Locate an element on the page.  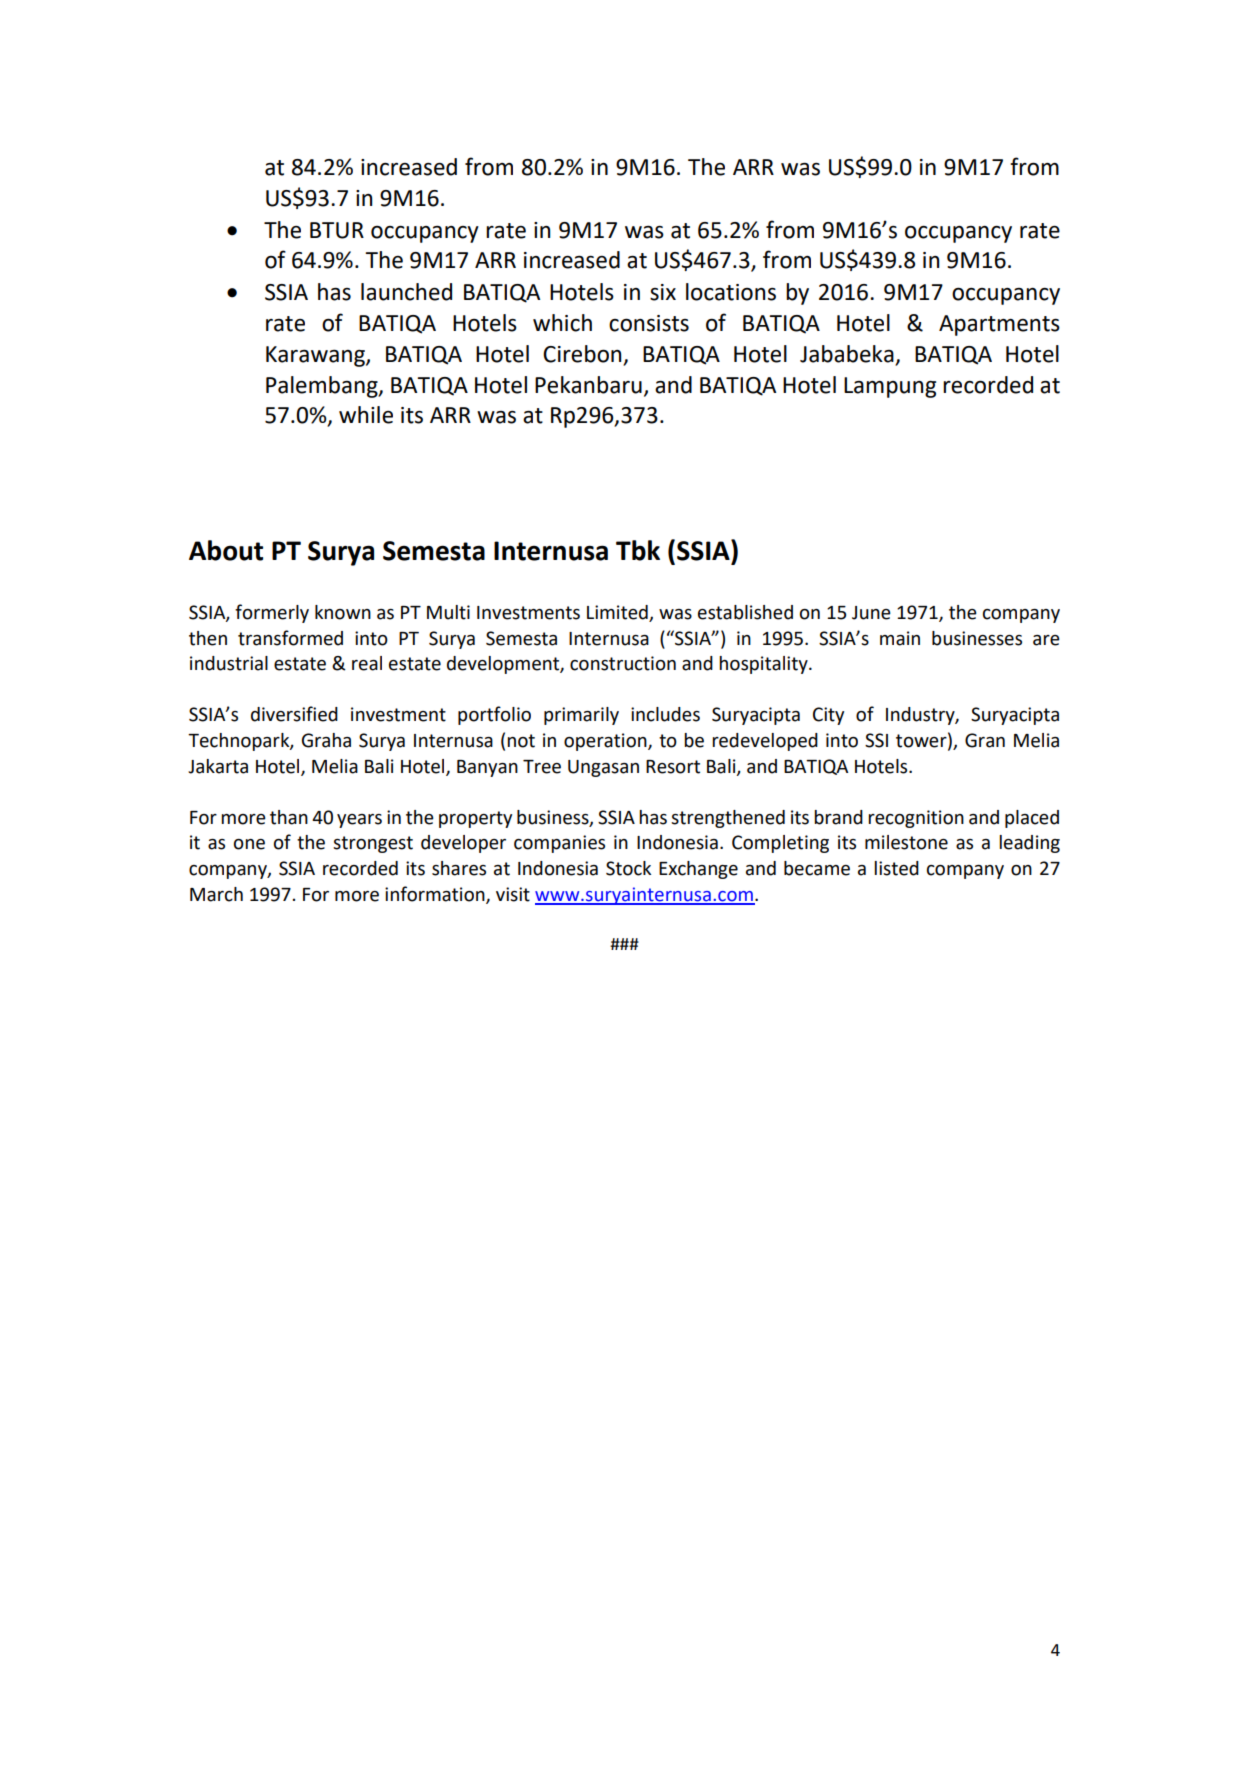
Apartments is located at coordinates (999, 325).
